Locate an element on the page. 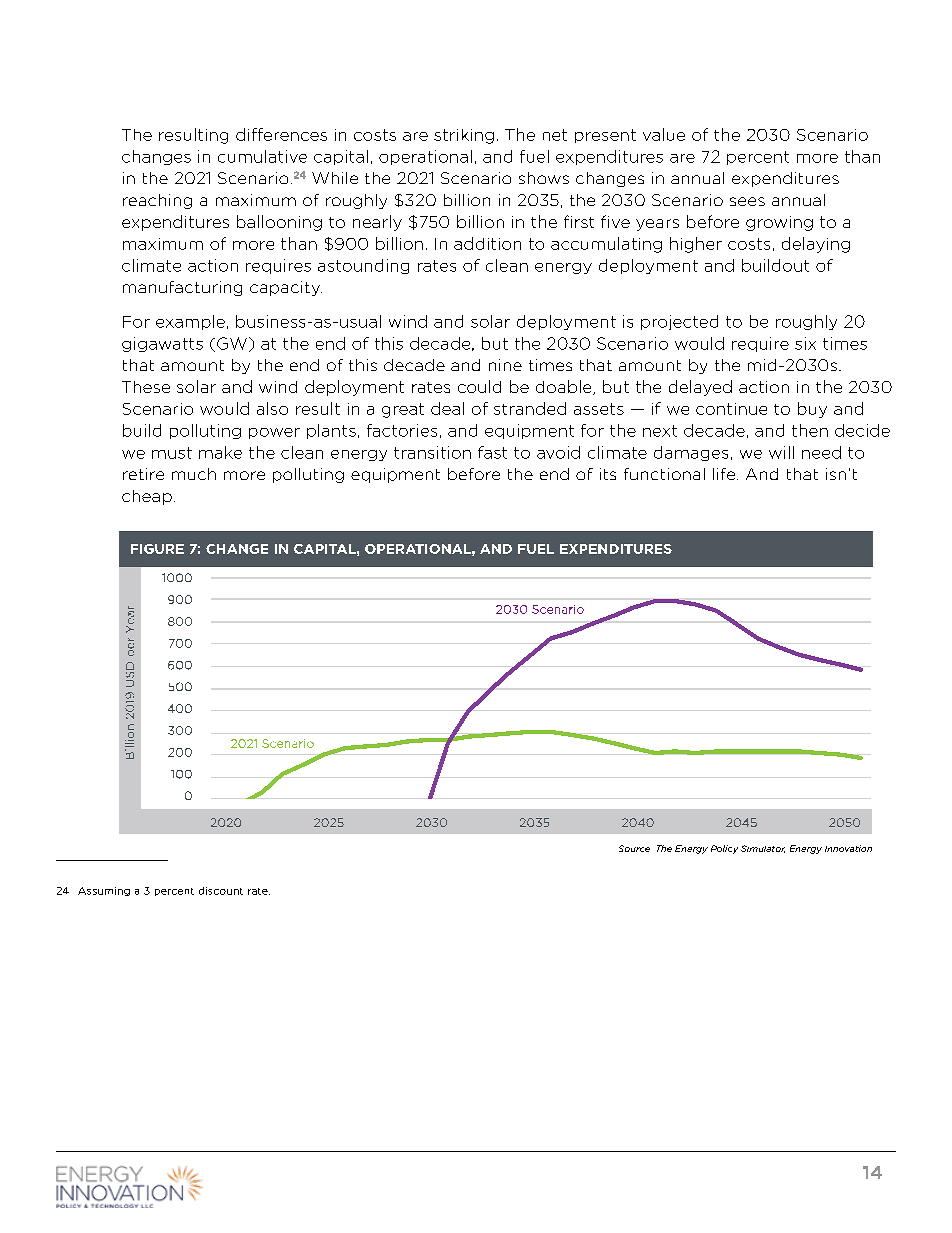 The width and height of the document is (952, 1233). Simulator is located at coordinates (763, 849).
